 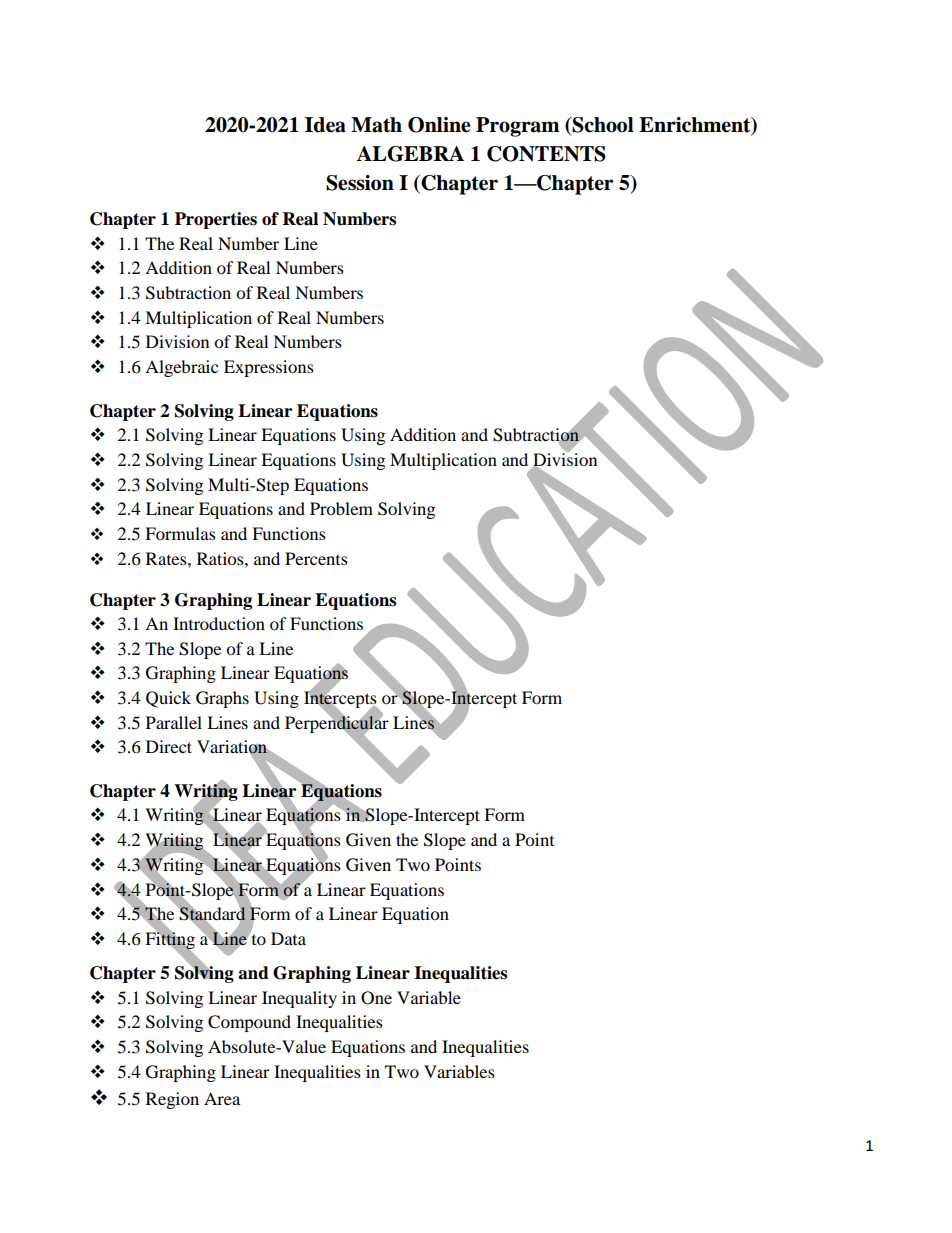 What do you see at coordinates (216, 220) in the image?
I see `Properties` at bounding box center [216, 220].
